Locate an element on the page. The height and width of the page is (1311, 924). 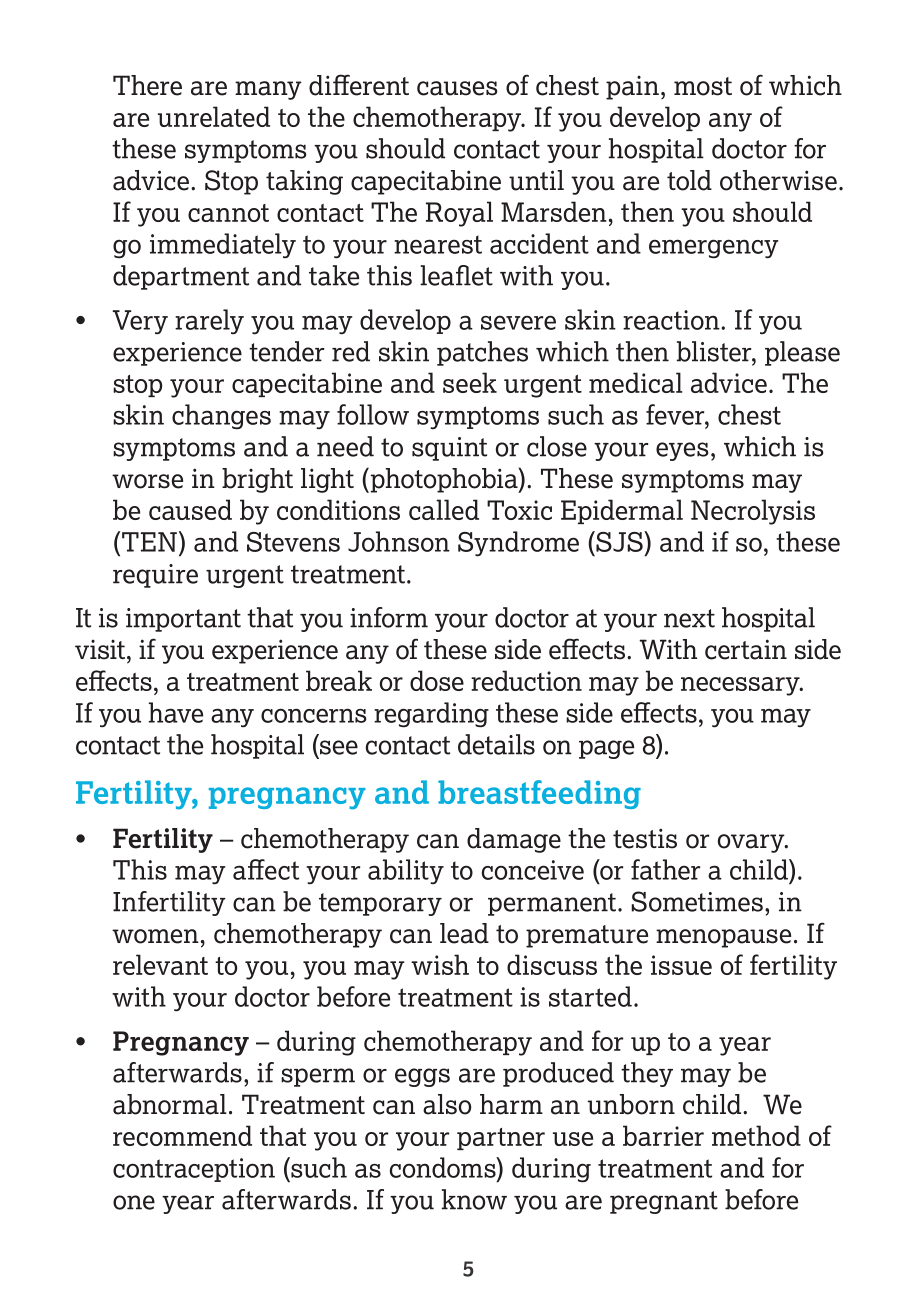
unrelated is located at coordinates (214, 116).
